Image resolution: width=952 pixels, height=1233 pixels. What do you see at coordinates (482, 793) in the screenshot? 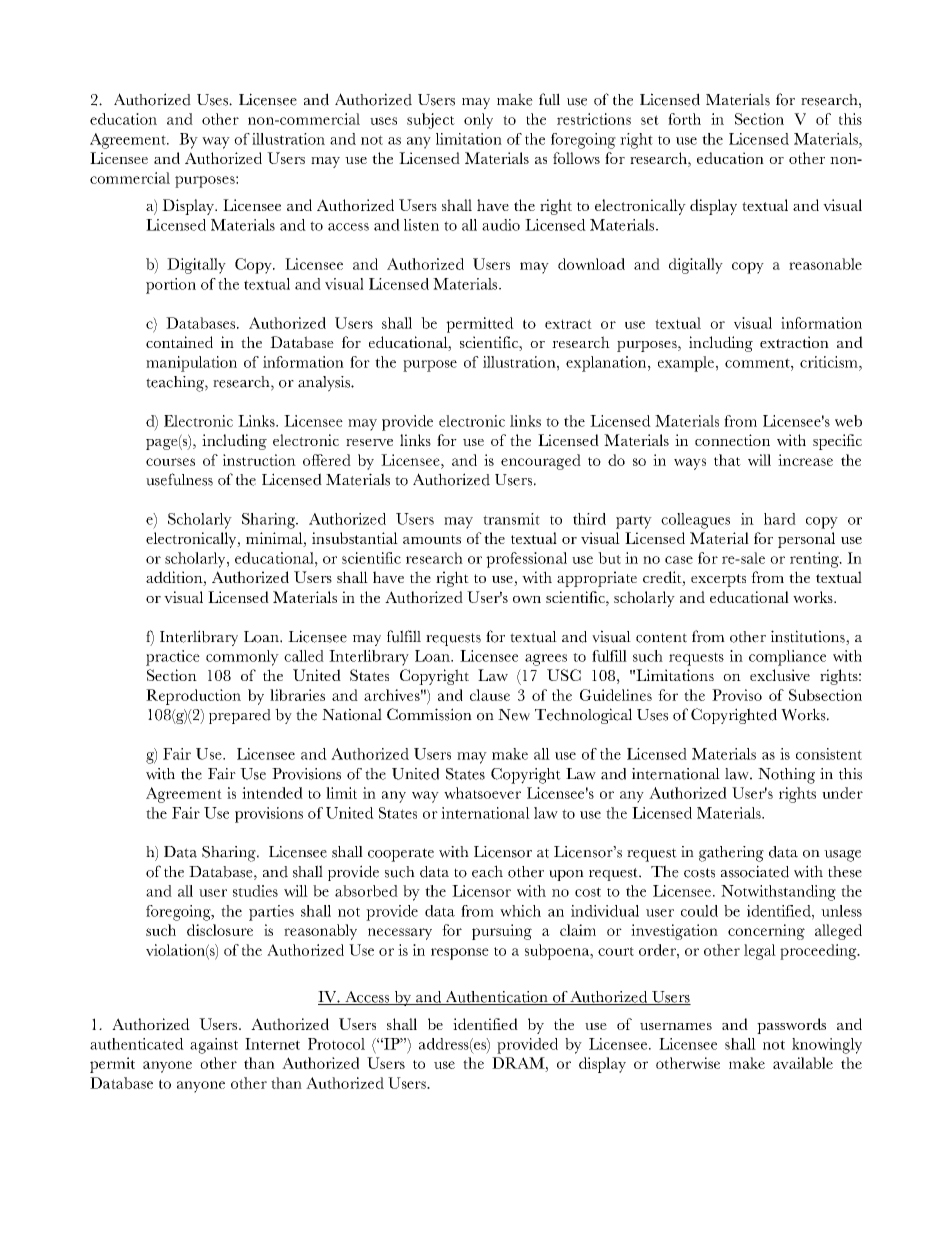
I see `whatsoever` at bounding box center [482, 793].
